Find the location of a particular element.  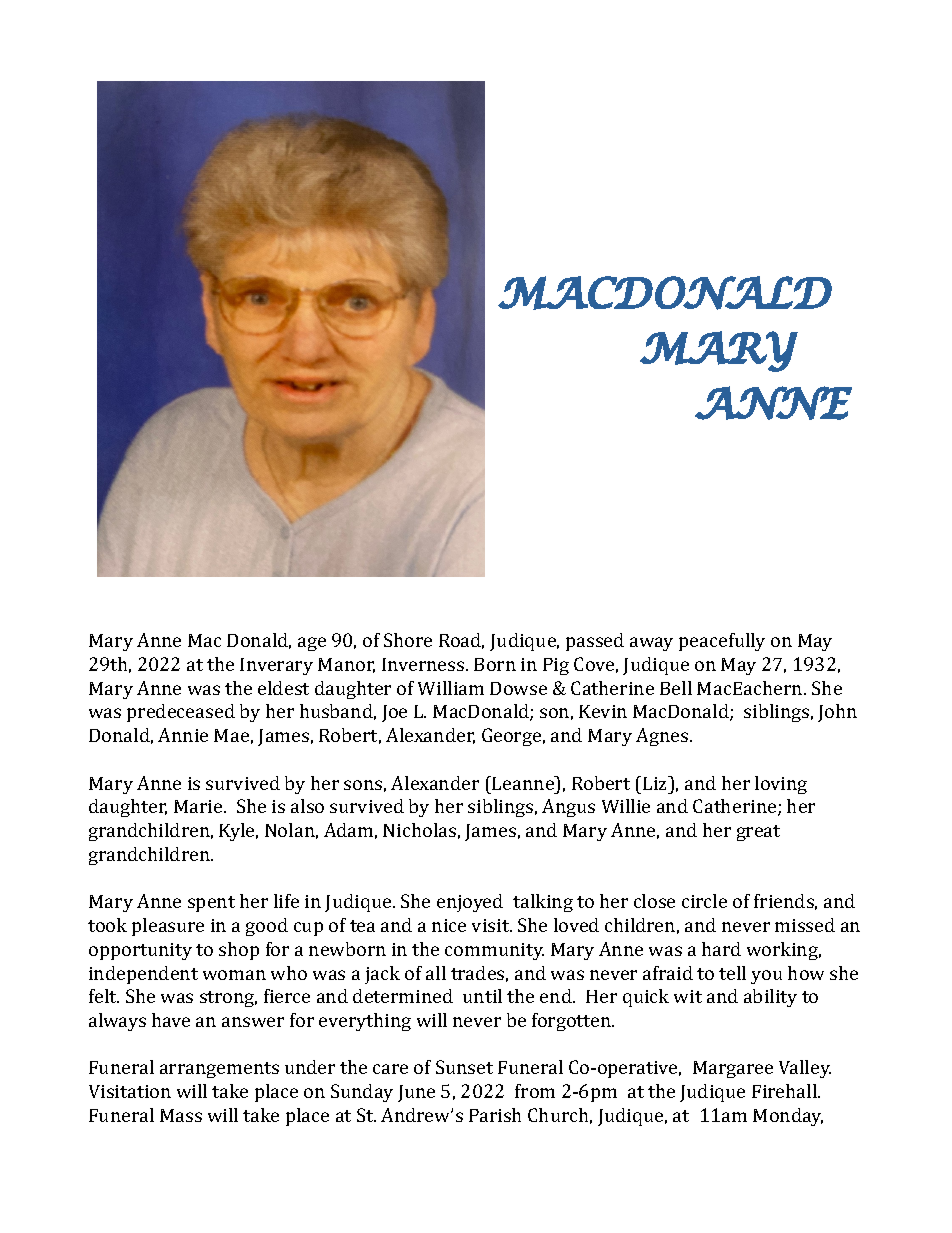

Inverness is located at coordinates (424, 664).
